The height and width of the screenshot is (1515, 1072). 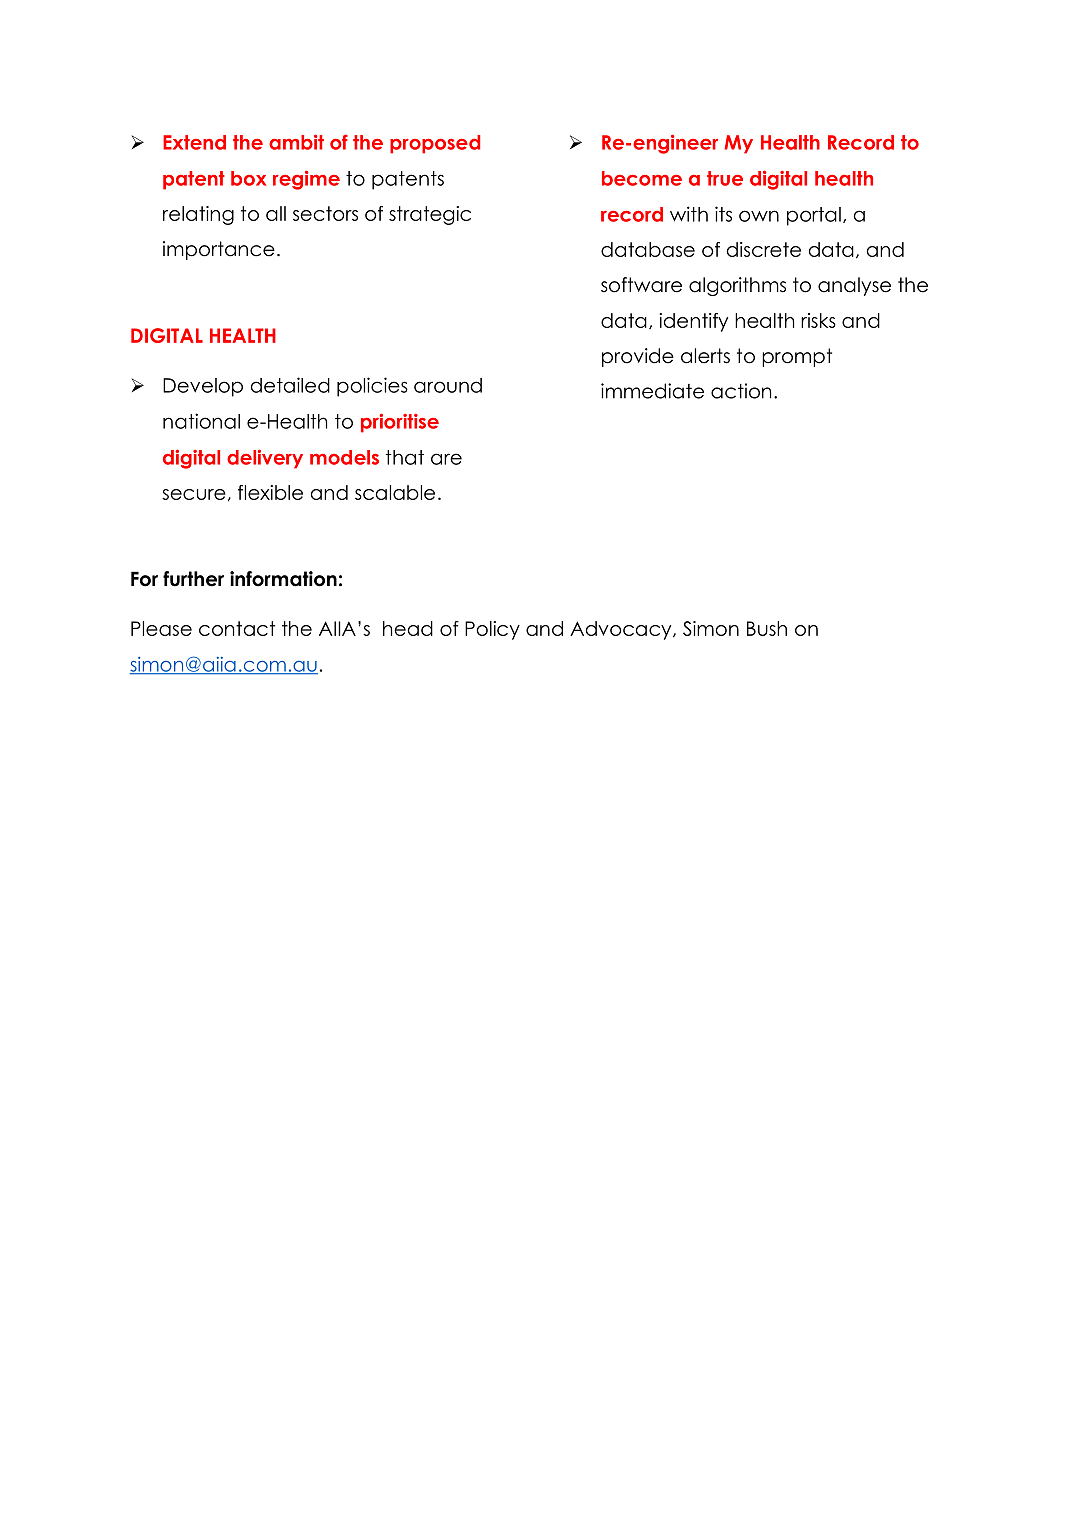 What do you see at coordinates (219, 250) in the screenshot?
I see `importance` at bounding box center [219, 250].
